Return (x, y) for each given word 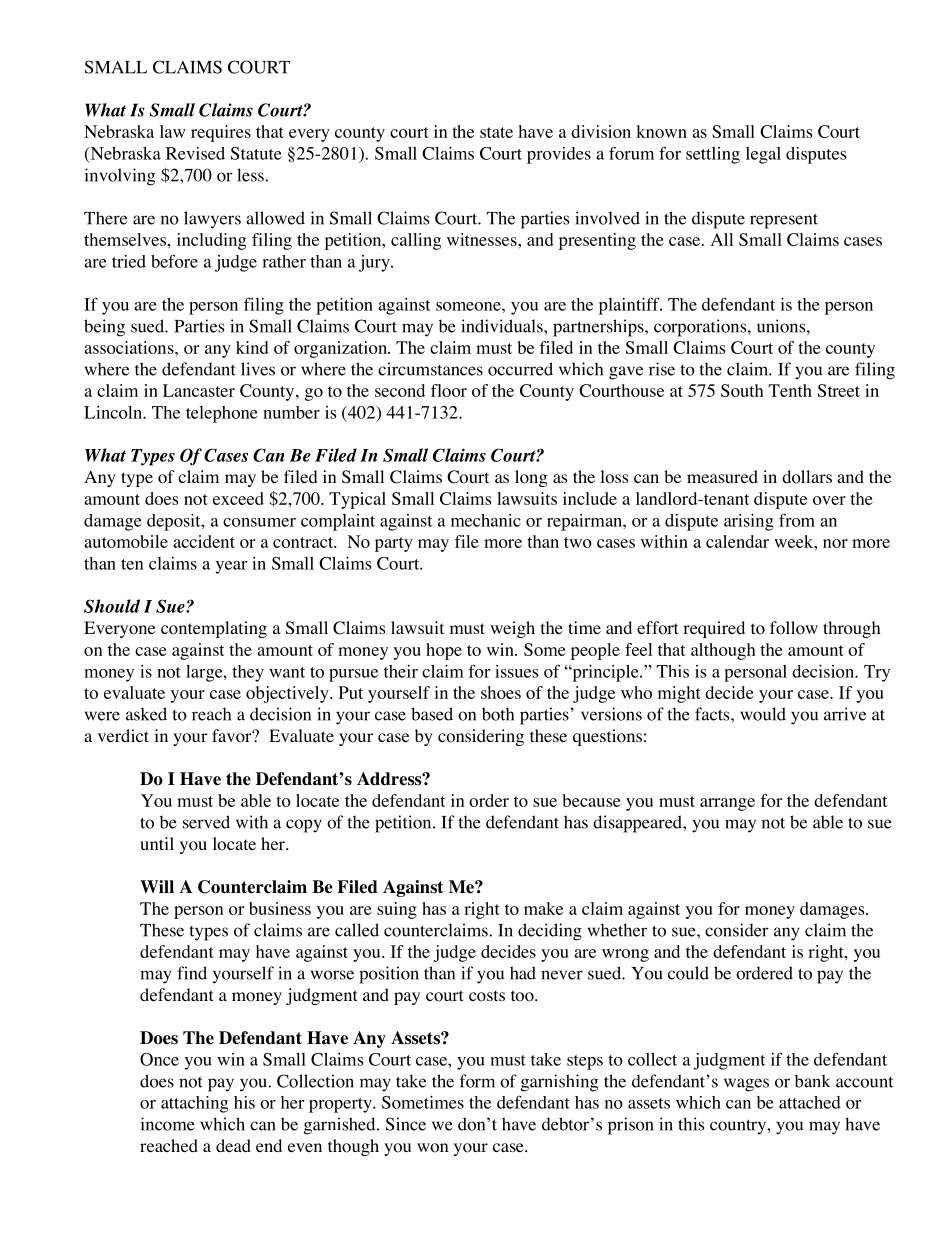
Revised (195, 153)
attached (810, 1102)
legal (763, 155)
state (496, 132)
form (477, 1081)
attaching (194, 1104)
